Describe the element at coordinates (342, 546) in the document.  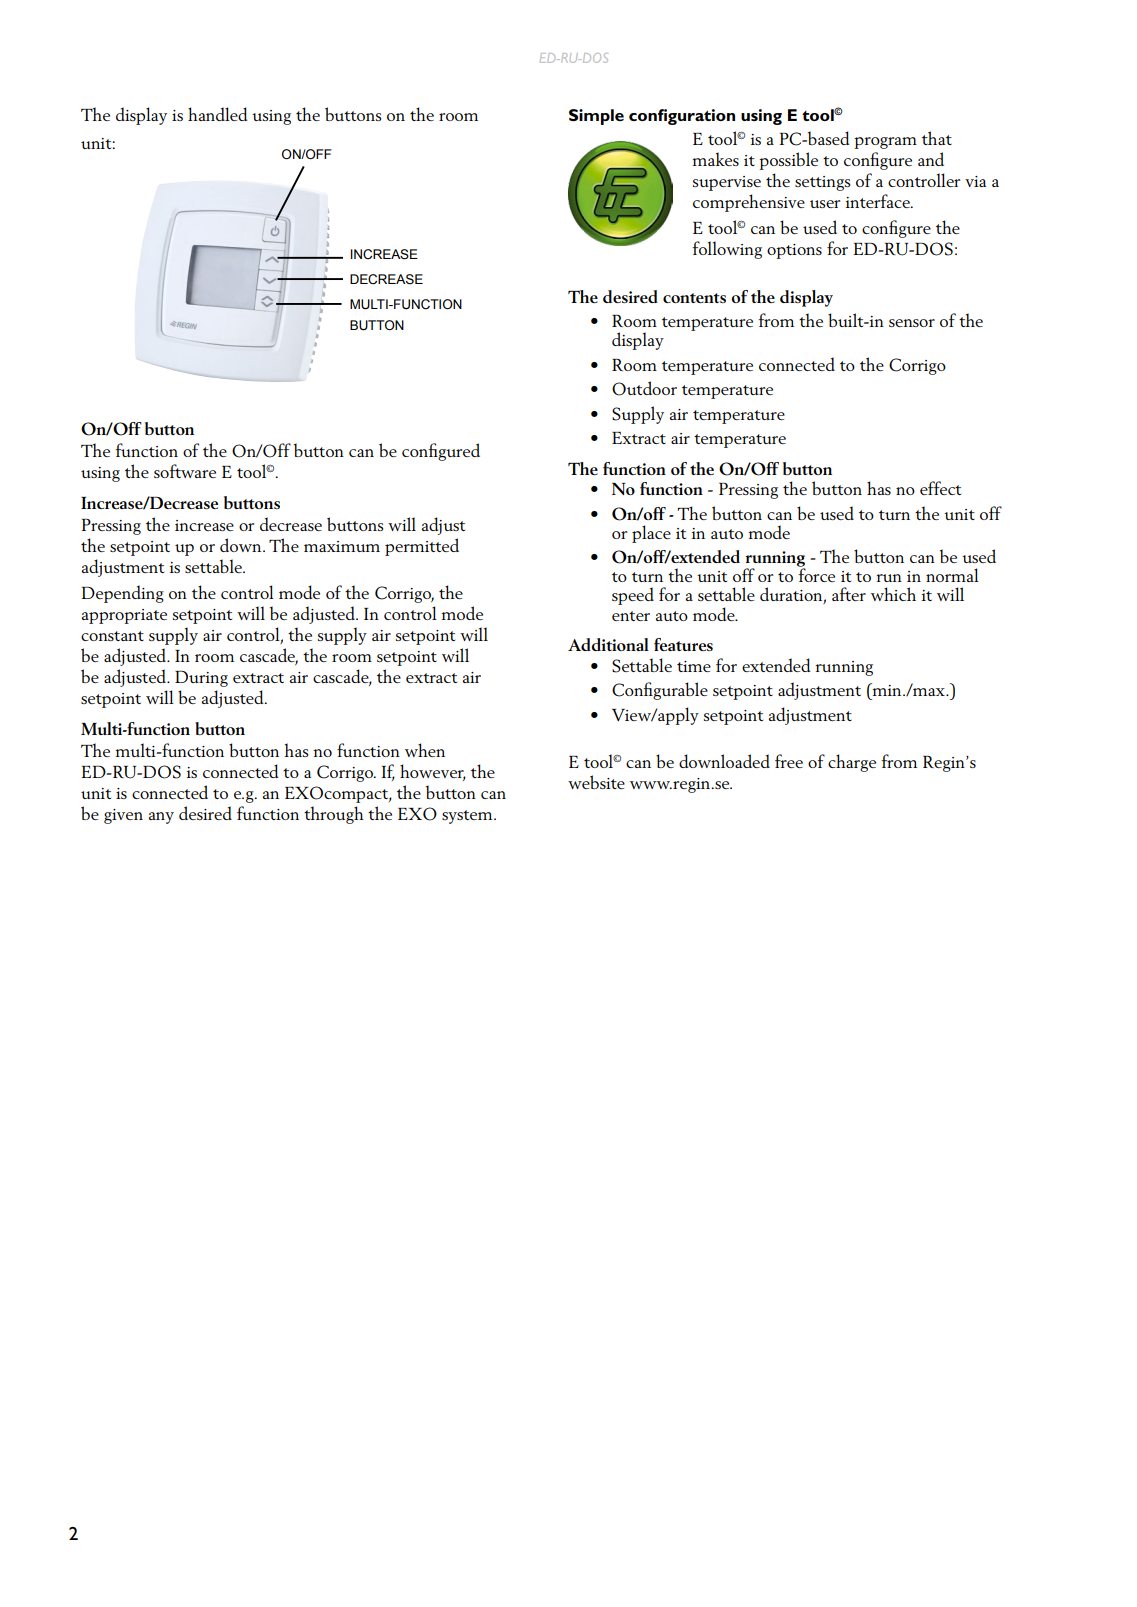
I see `maximum` at that location.
